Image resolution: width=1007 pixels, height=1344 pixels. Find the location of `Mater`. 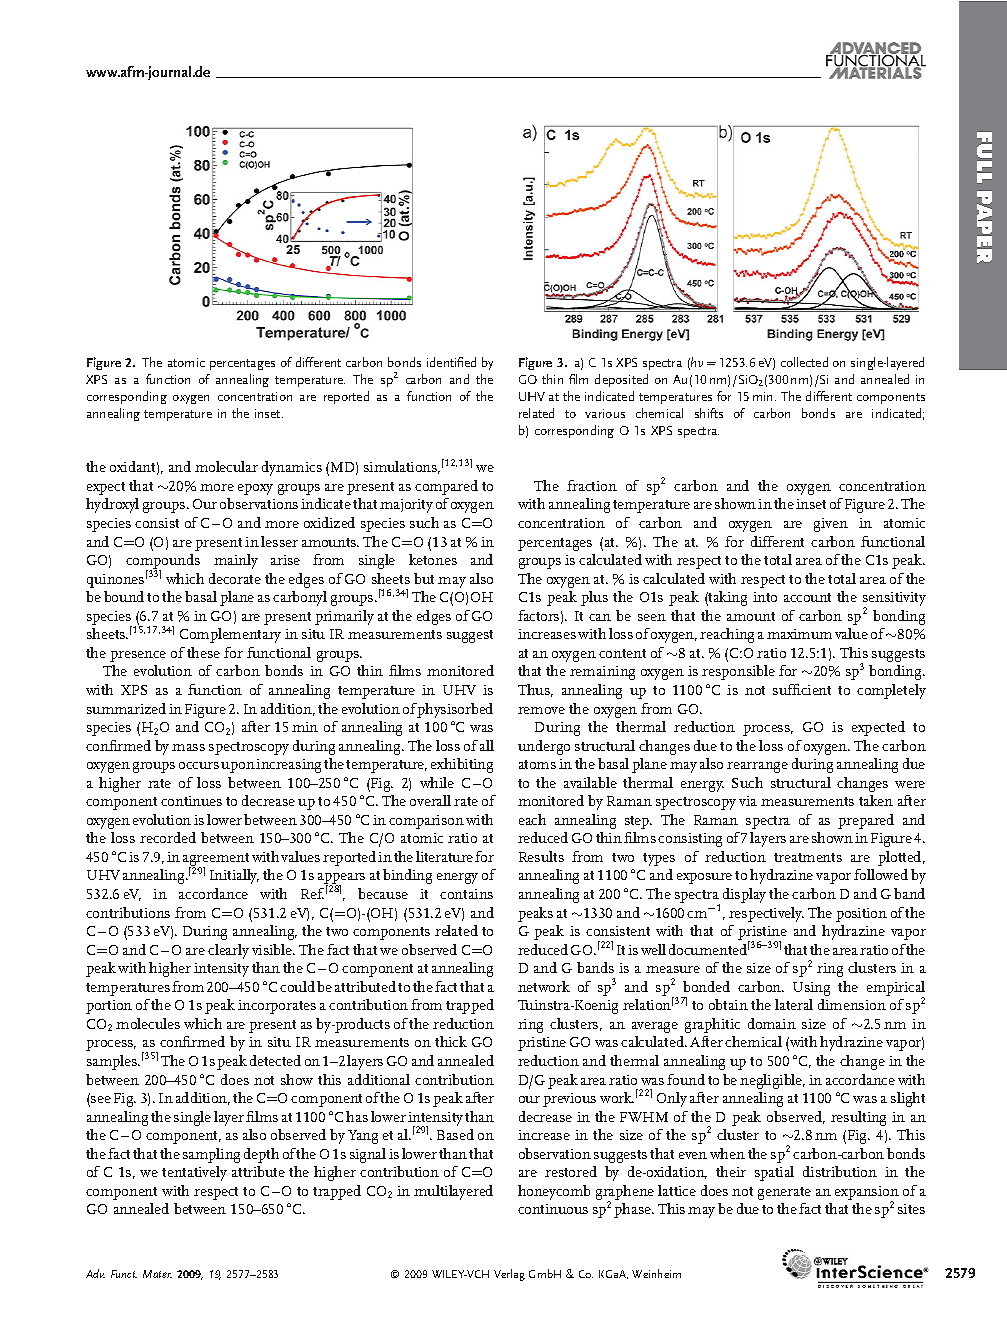

Mater is located at coordinates (157, 1274).
